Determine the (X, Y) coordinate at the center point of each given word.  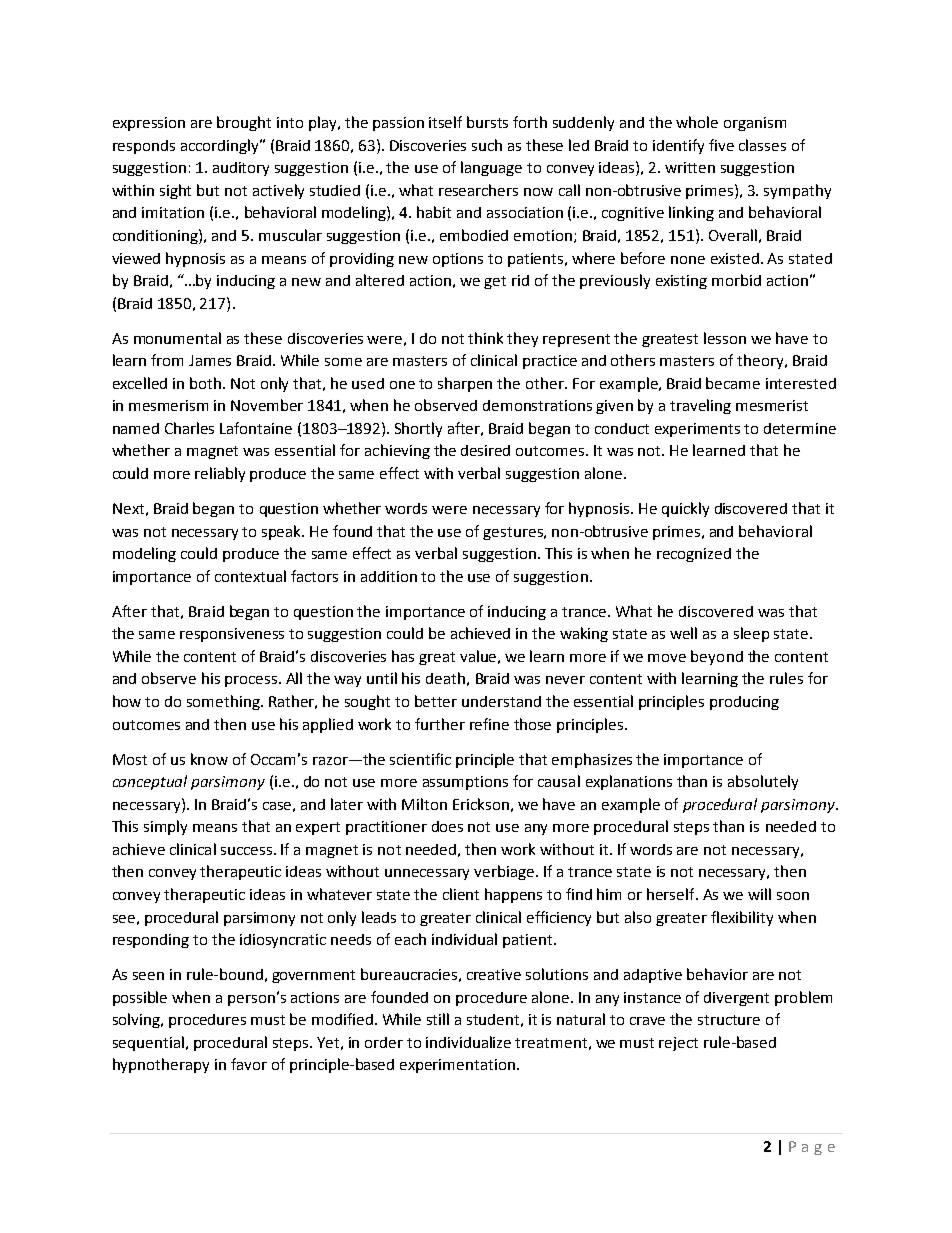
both (207, 383)
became (733, 383)
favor (249, 1064)
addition (389, 576)
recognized (694, 555)
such (487, 145)
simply (165, 827)
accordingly (221, 146)
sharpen (465, 384)
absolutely (763, 782)
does (447, 826)
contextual (250, 576)
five (721, 145)
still (438, 1019)
